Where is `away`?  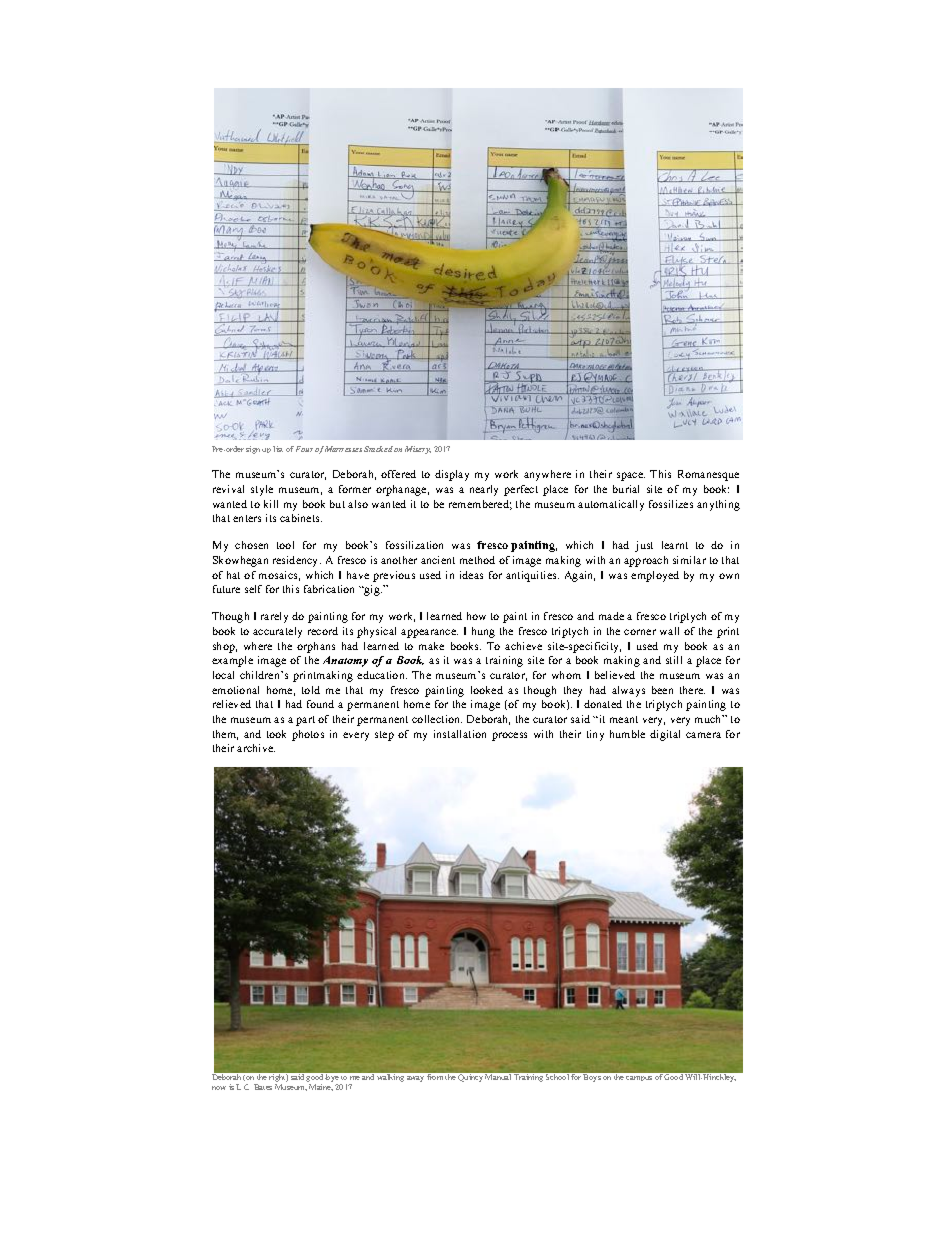
away is located at coordinates (415, 1079).
